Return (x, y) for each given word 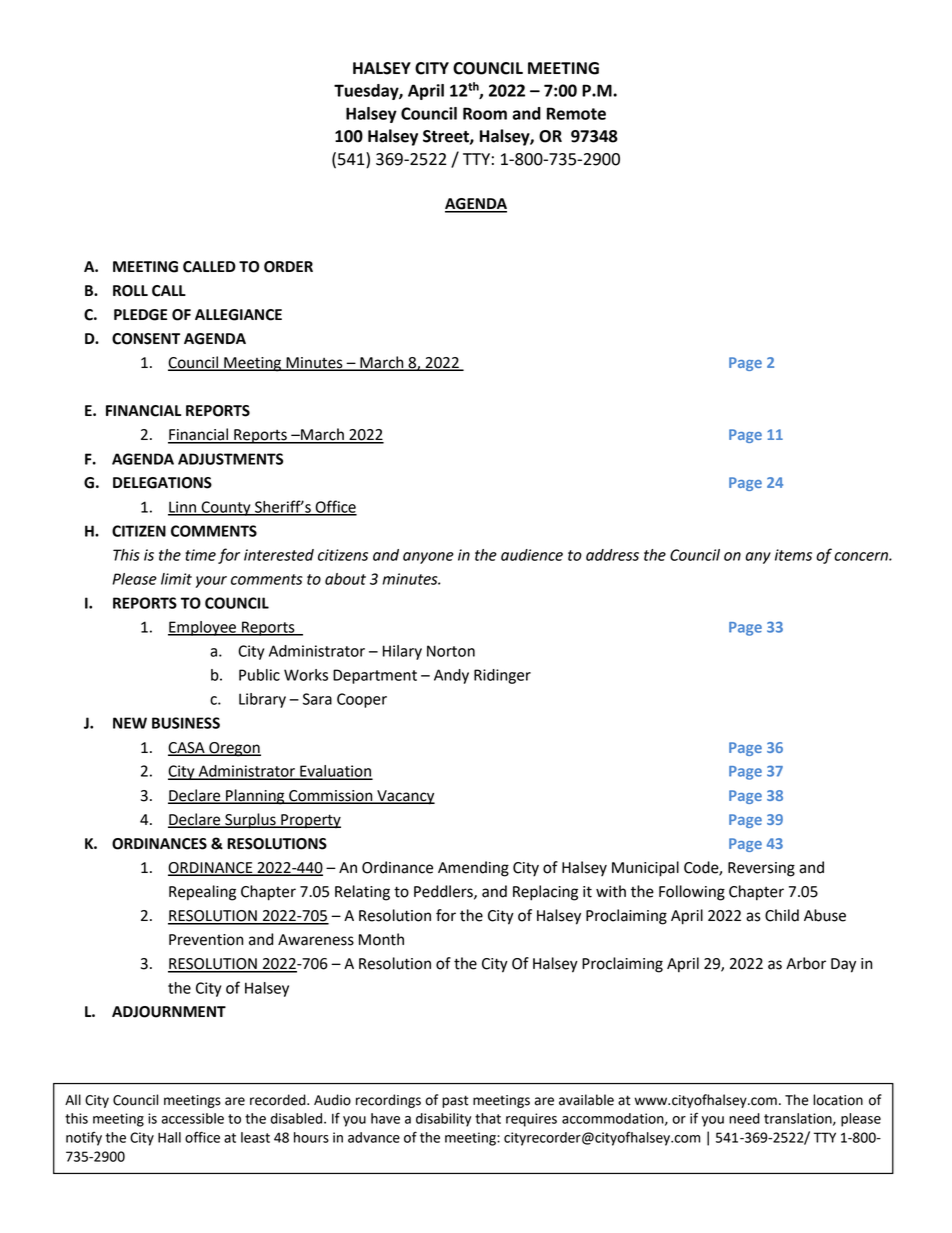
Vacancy (405, 797)
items (793, 555)
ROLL (130, 291)
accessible (192, 1118)
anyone (428, 558)
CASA (187, 748)
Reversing (761, 869)
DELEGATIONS (162, 483)
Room (485, 113)
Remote (576, 113)
